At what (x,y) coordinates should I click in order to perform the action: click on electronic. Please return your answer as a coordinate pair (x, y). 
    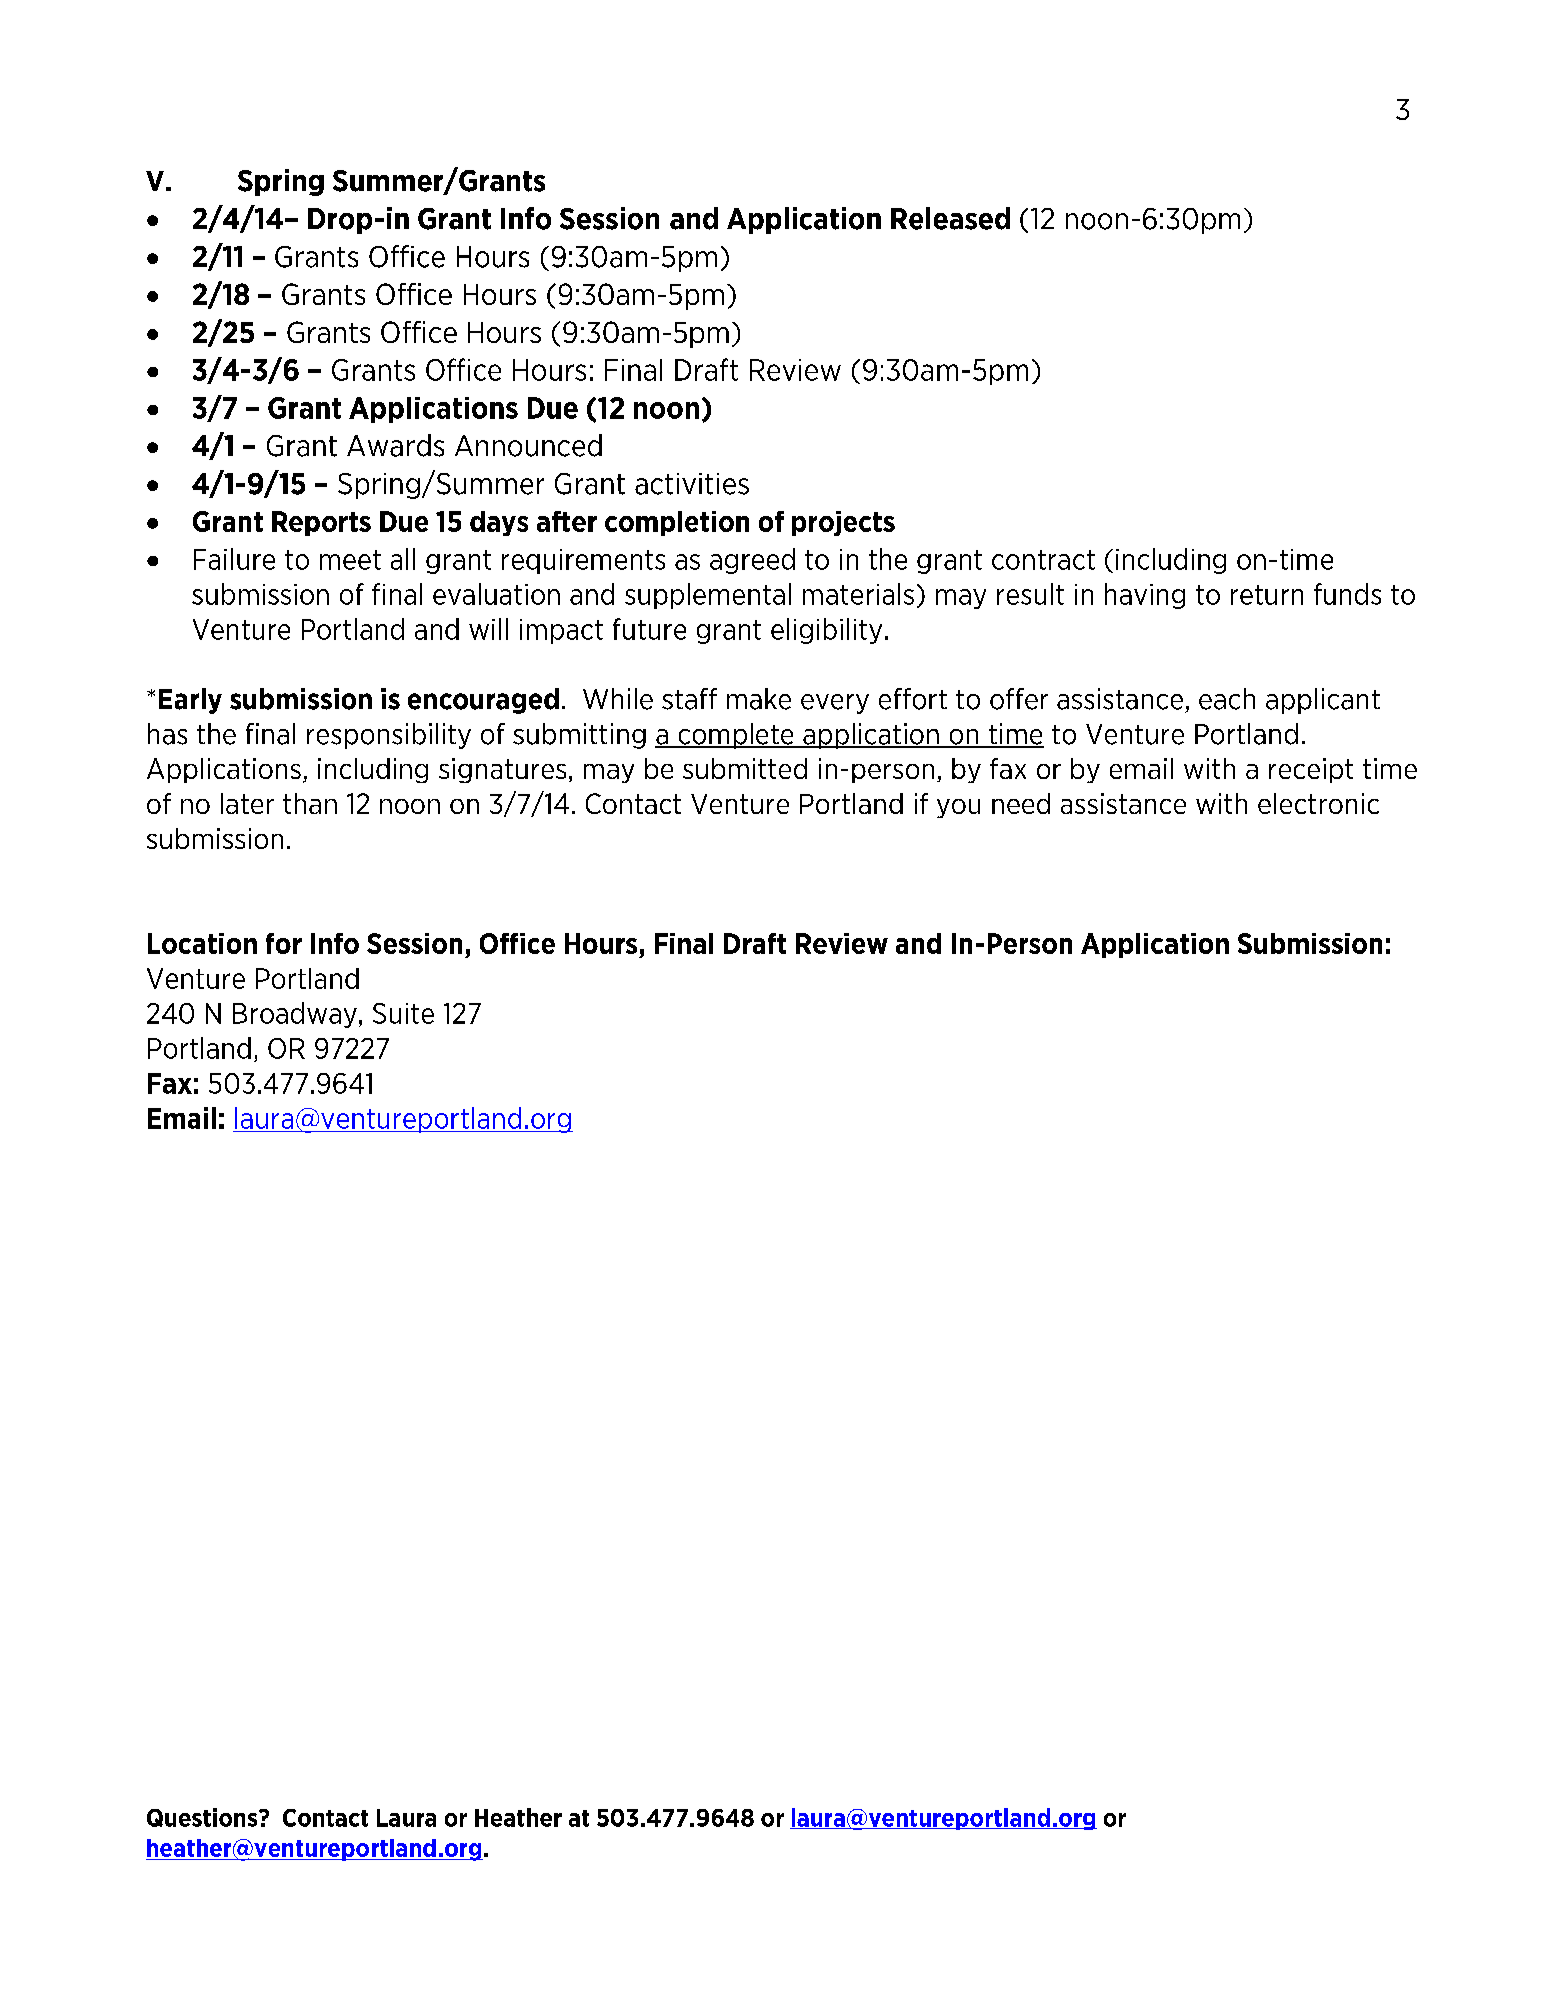
    Looking at the image, I should click on (1318, 803).
